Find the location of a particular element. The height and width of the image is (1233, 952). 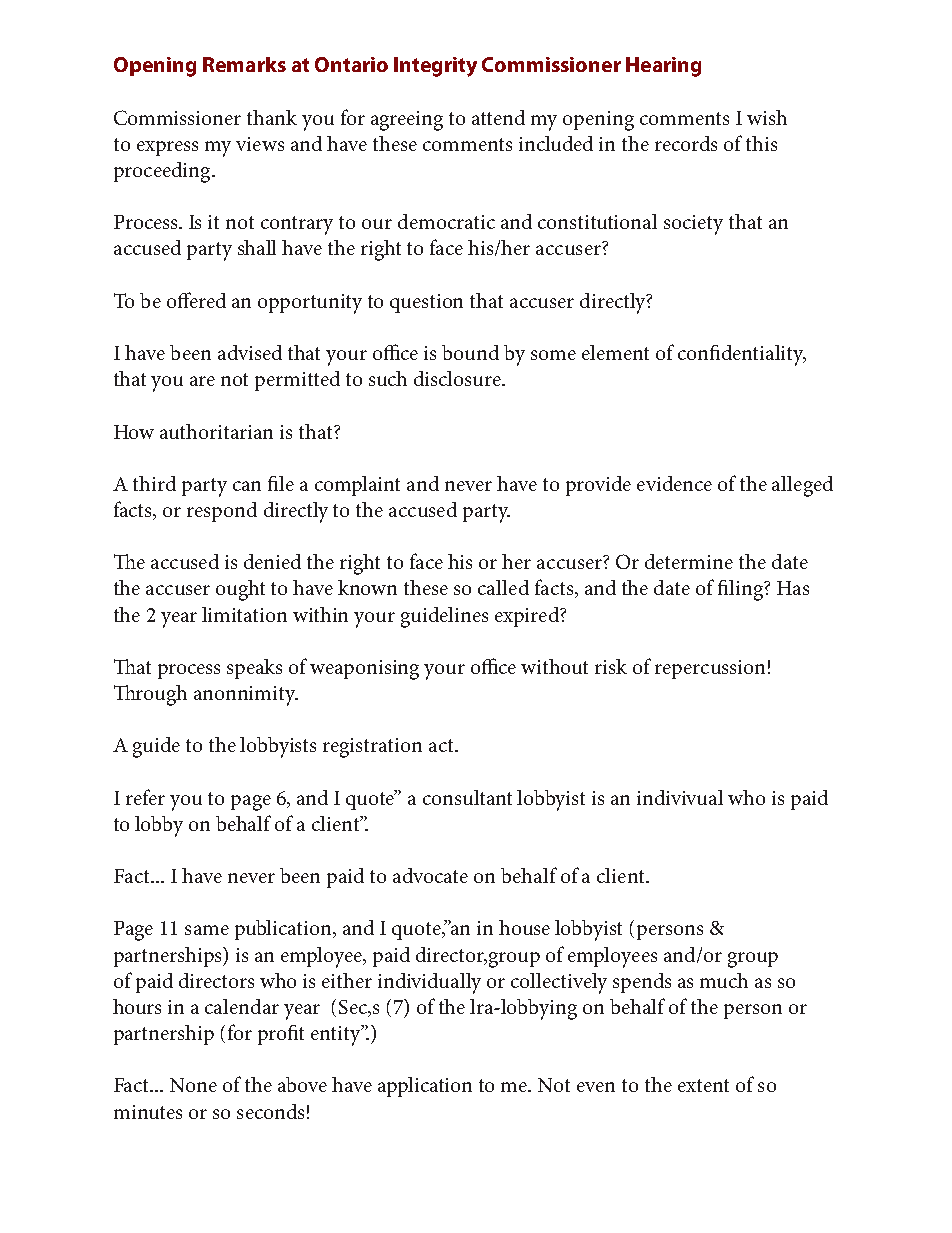

bound is located at coordinates (470, 352).
